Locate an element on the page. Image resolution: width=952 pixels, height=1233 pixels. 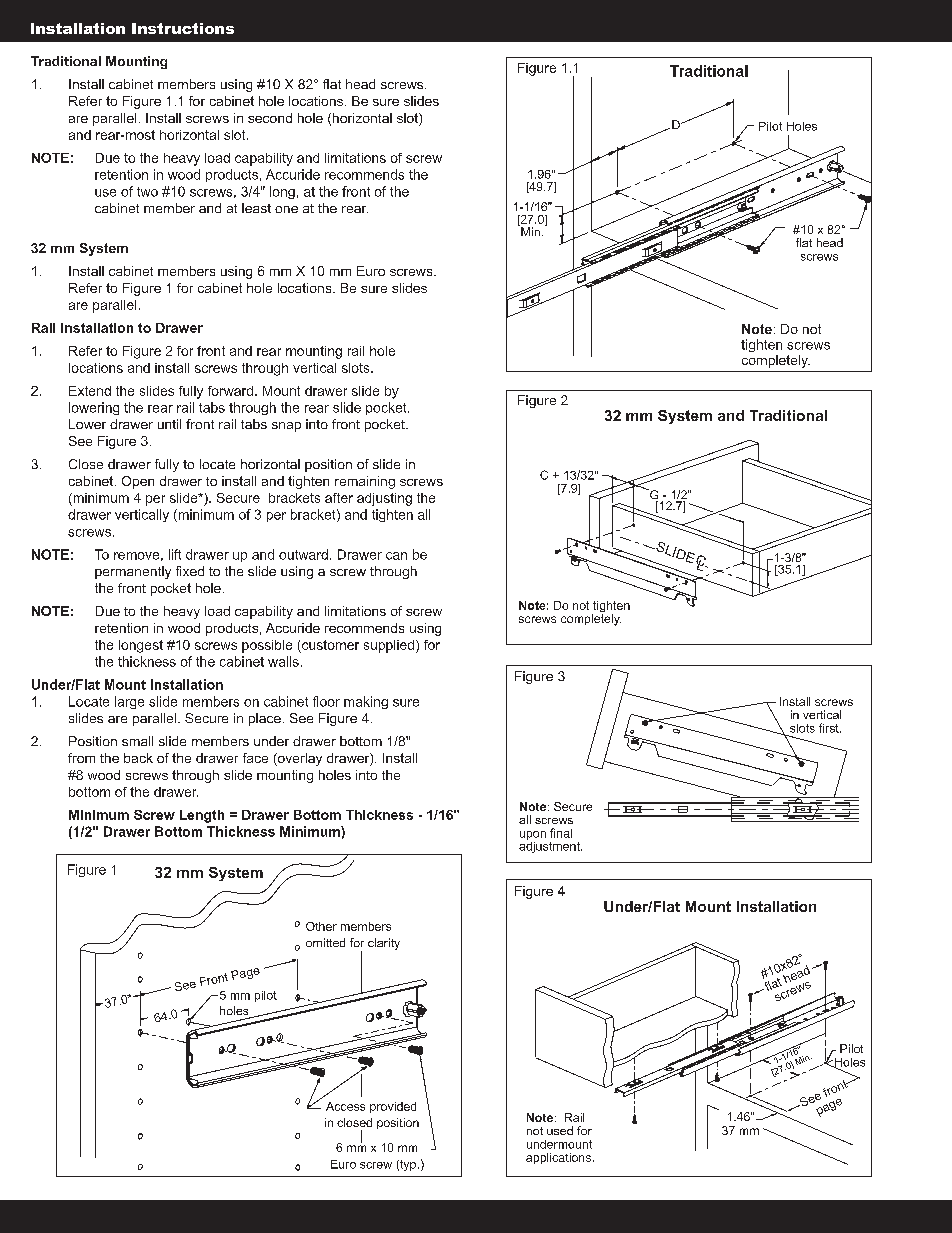
fixed is located at coordinates (190, 571).
